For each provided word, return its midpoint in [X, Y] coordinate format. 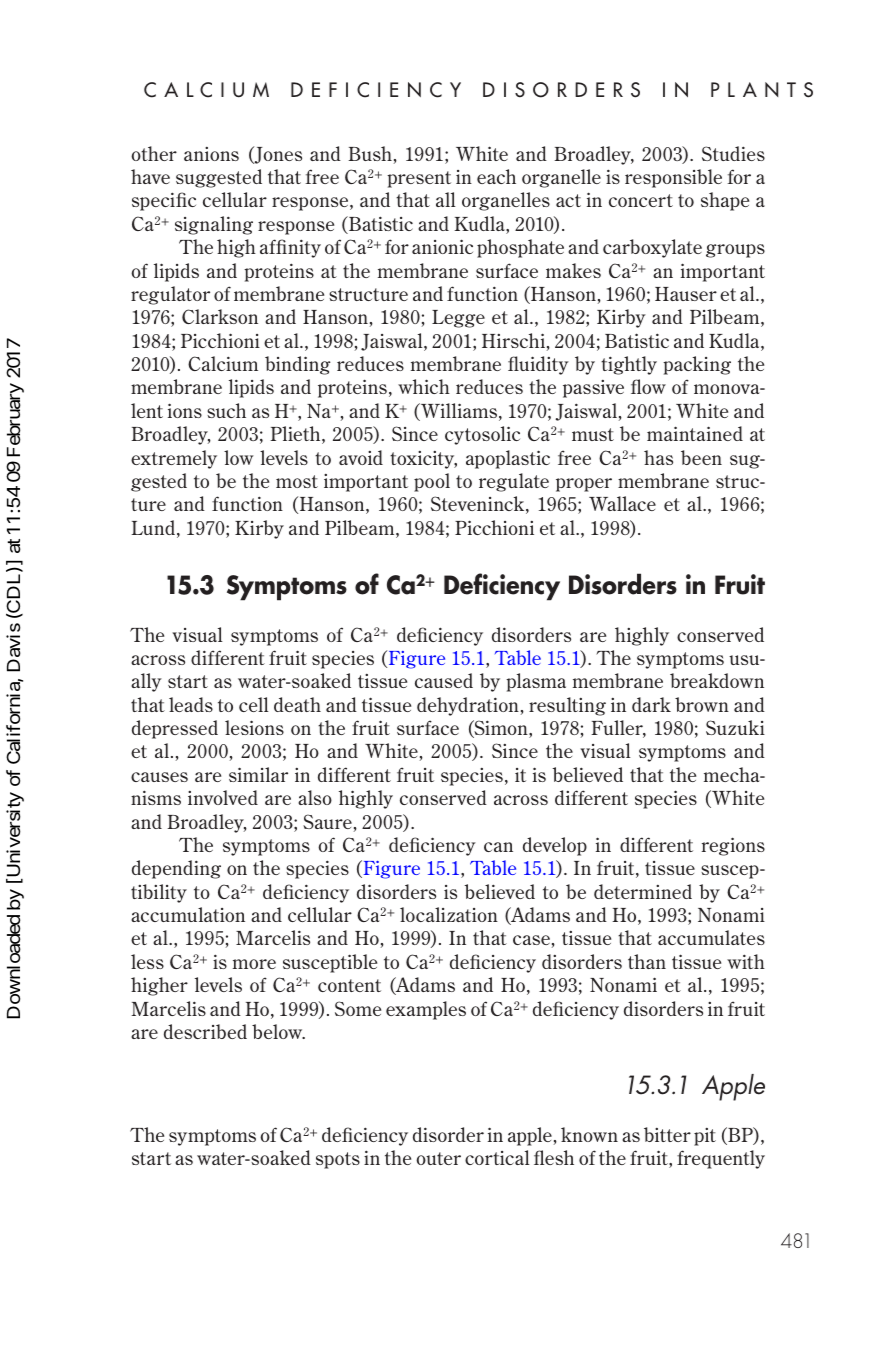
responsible [673, 178]
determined [643, 891]
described [205, 1031]
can [498, 847]
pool [432, 482]
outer [438, 1158]
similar [258, 774]
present [419, 179]
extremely [174, 459]
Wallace [622, 503]
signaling [214, 225]
